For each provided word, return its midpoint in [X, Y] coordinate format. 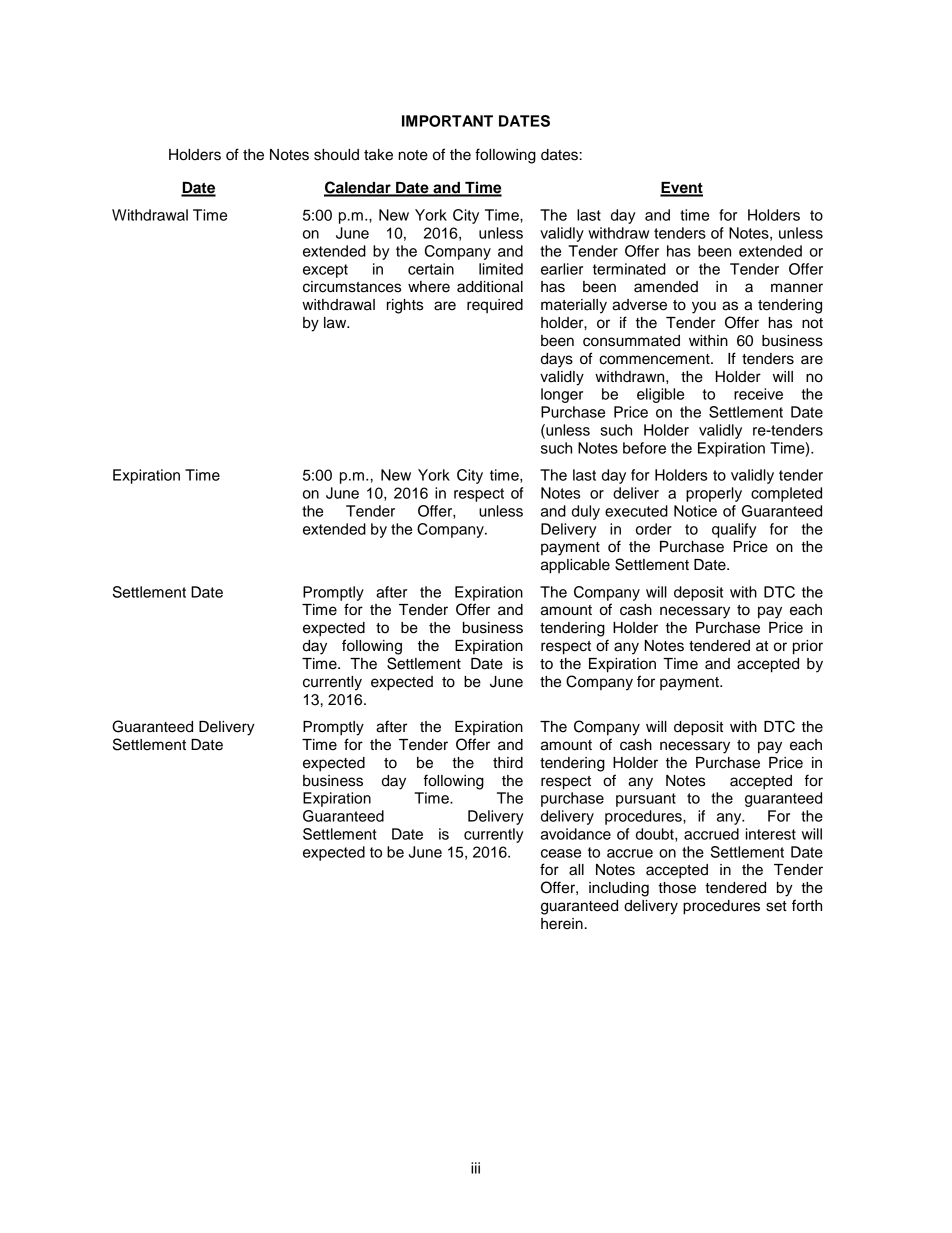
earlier [562, 269]
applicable [575, 566]
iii [475, 1168]
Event [681, 189]
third [508, 763]
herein [562, 924]
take [378, 155]
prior [808, 647]
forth [807, 905]
